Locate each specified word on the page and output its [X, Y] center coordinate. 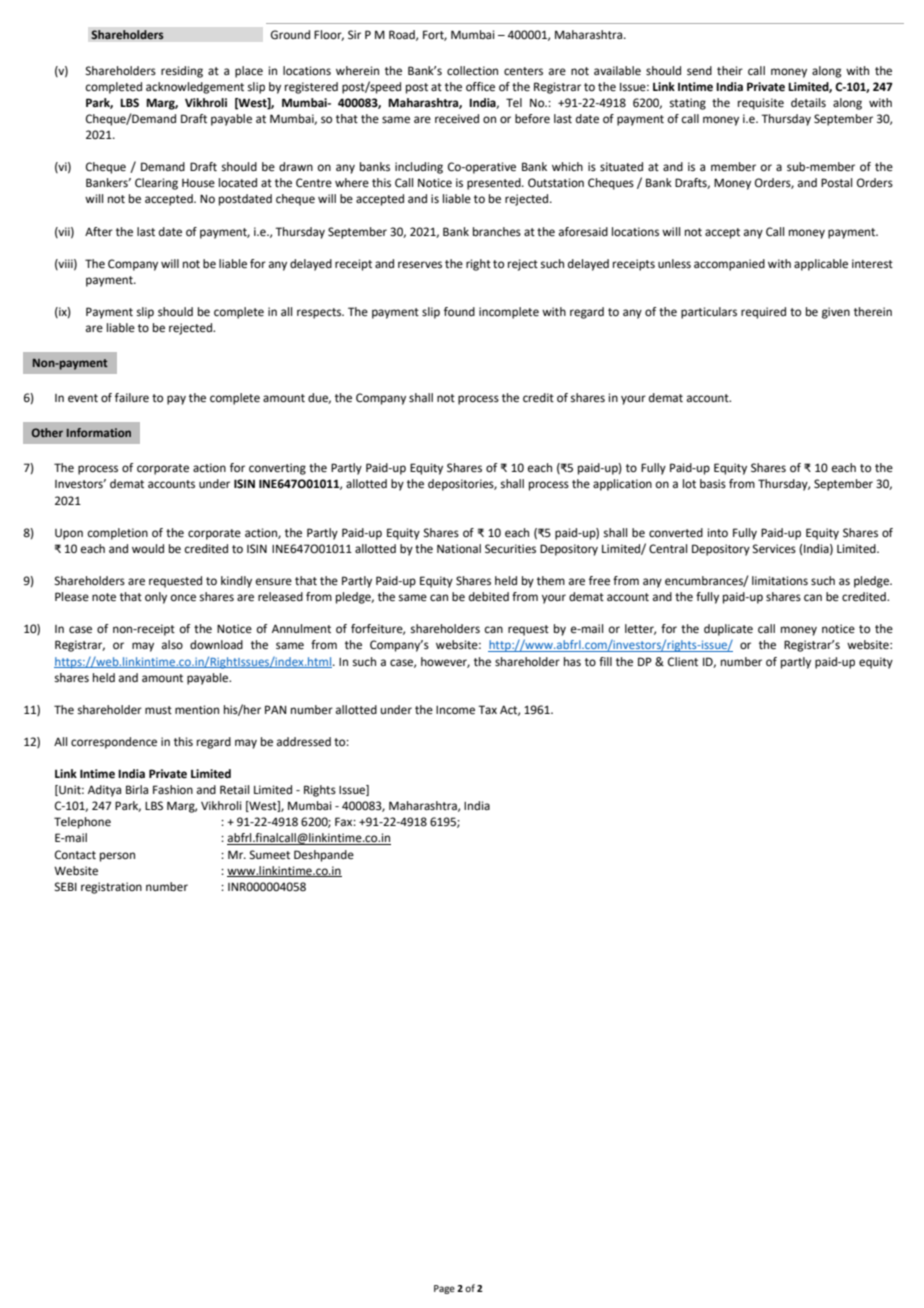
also [172, 645]
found [459, 311]
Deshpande [324, 856]
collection [472, 71]
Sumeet [270, 855]
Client [683, 662]
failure [132, 398]
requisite [761, 104]
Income [455, 710]
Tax [487, 709]
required [763, 313]
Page [444, 1289]
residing [182, 72]
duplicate [728, 630]
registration [111, 888]
